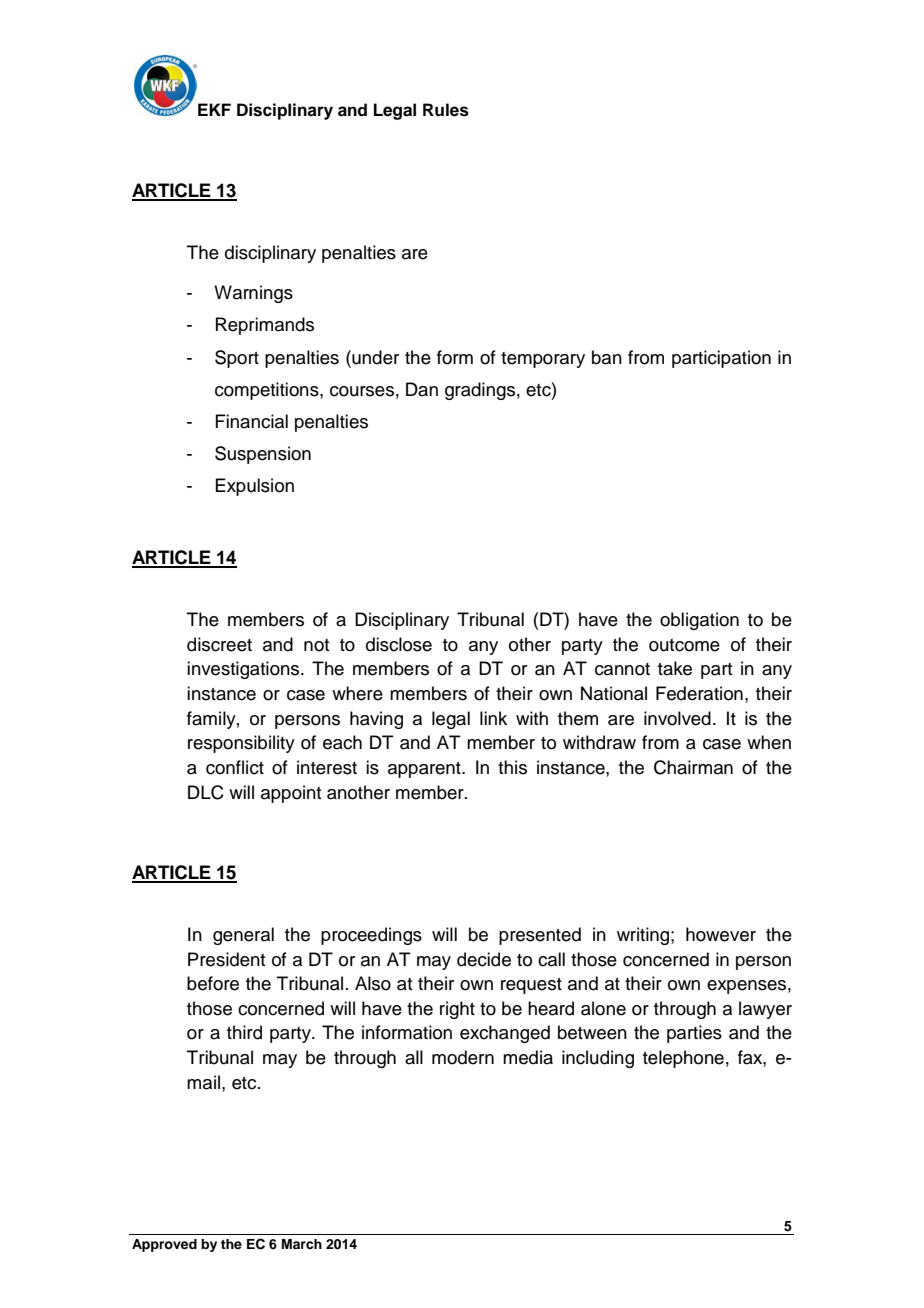 Image resolution: width=924 pixels, height=1308 pixels. I want to click on obligation, so click(699, 621).
